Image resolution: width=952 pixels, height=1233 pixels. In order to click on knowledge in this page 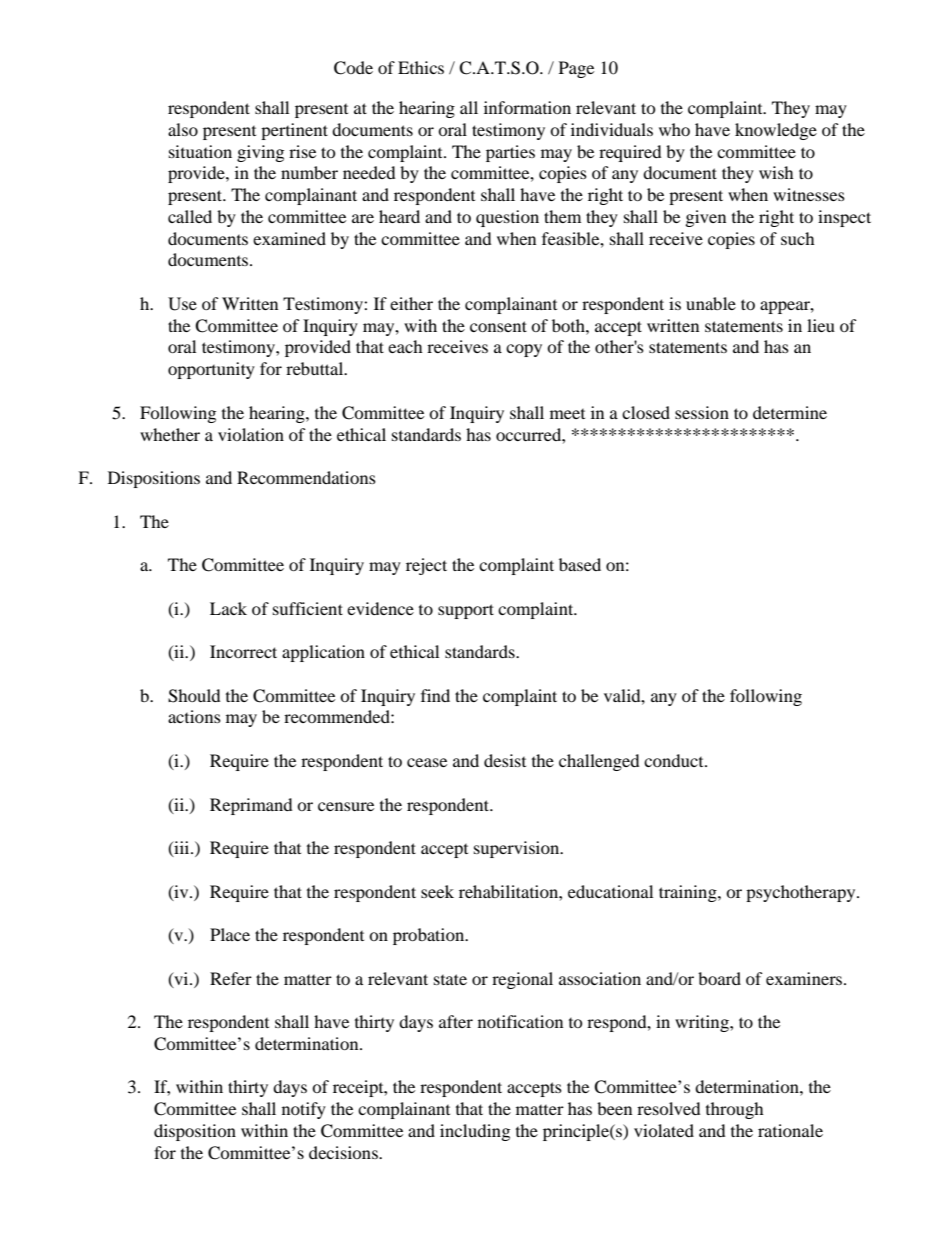, I will do `click(776, 131)`.
